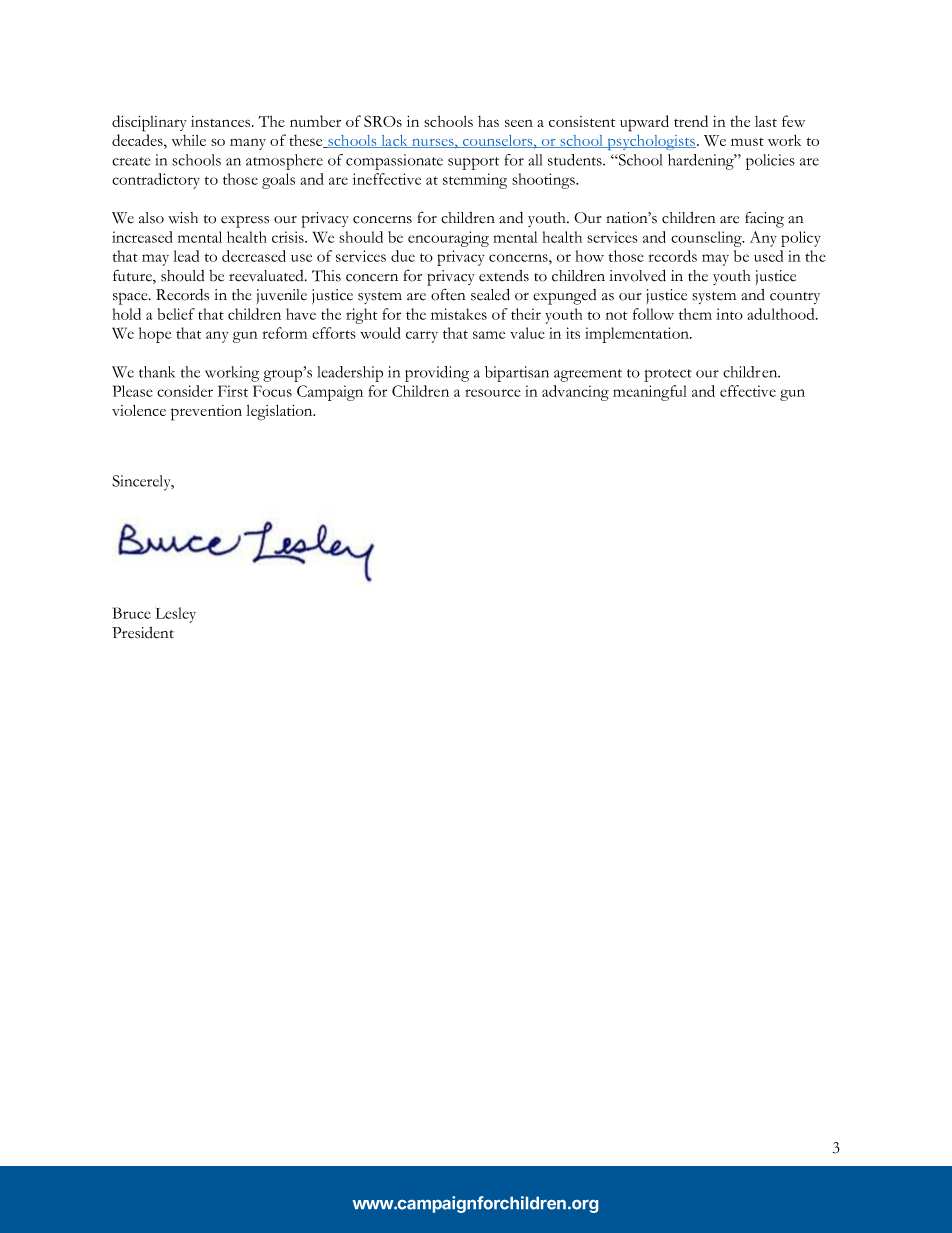 The width and height of the screenshot is (952, 1233). I want to click on President, so click(143, 633).
